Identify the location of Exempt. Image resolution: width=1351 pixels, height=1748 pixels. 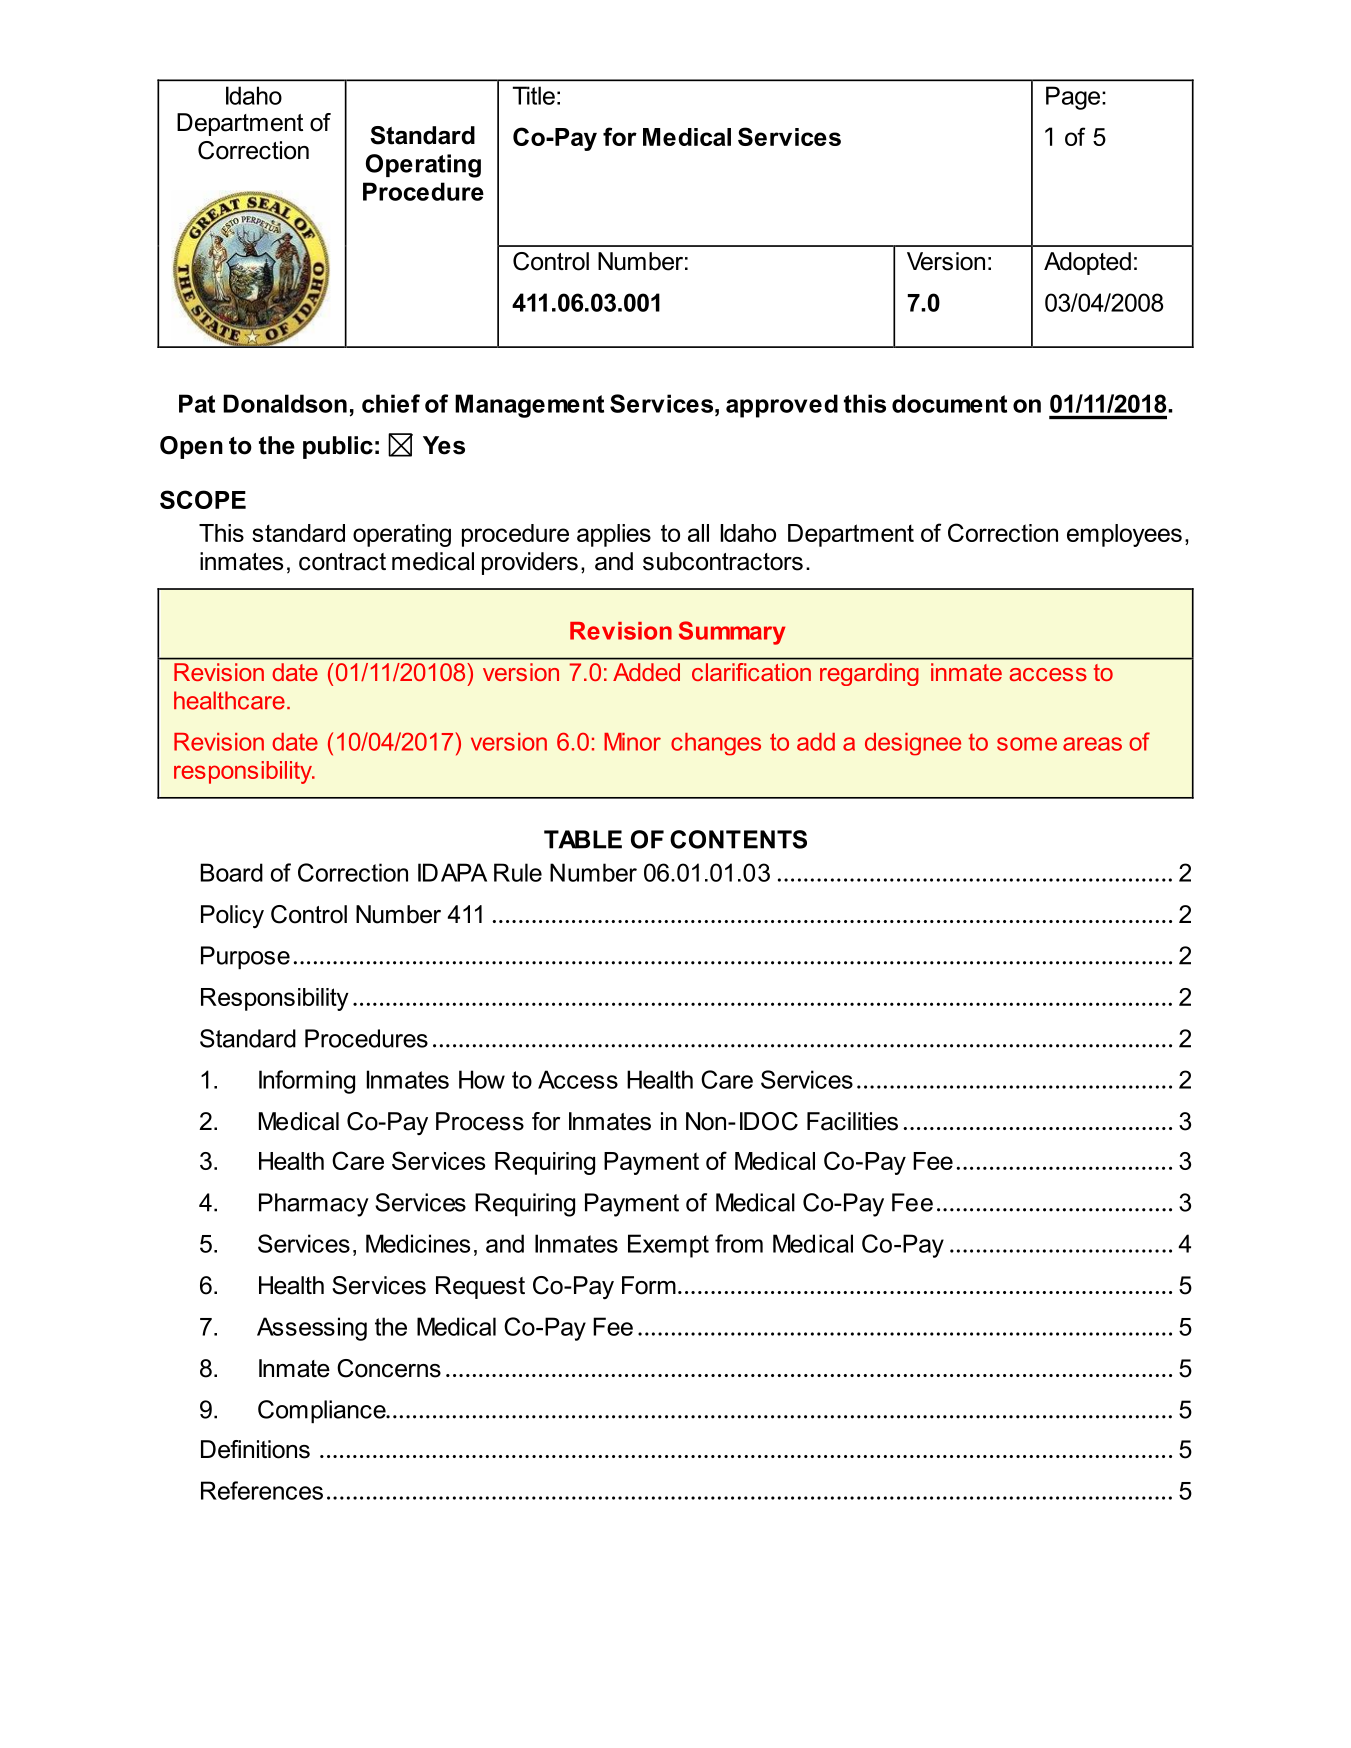
(668, 1246).
